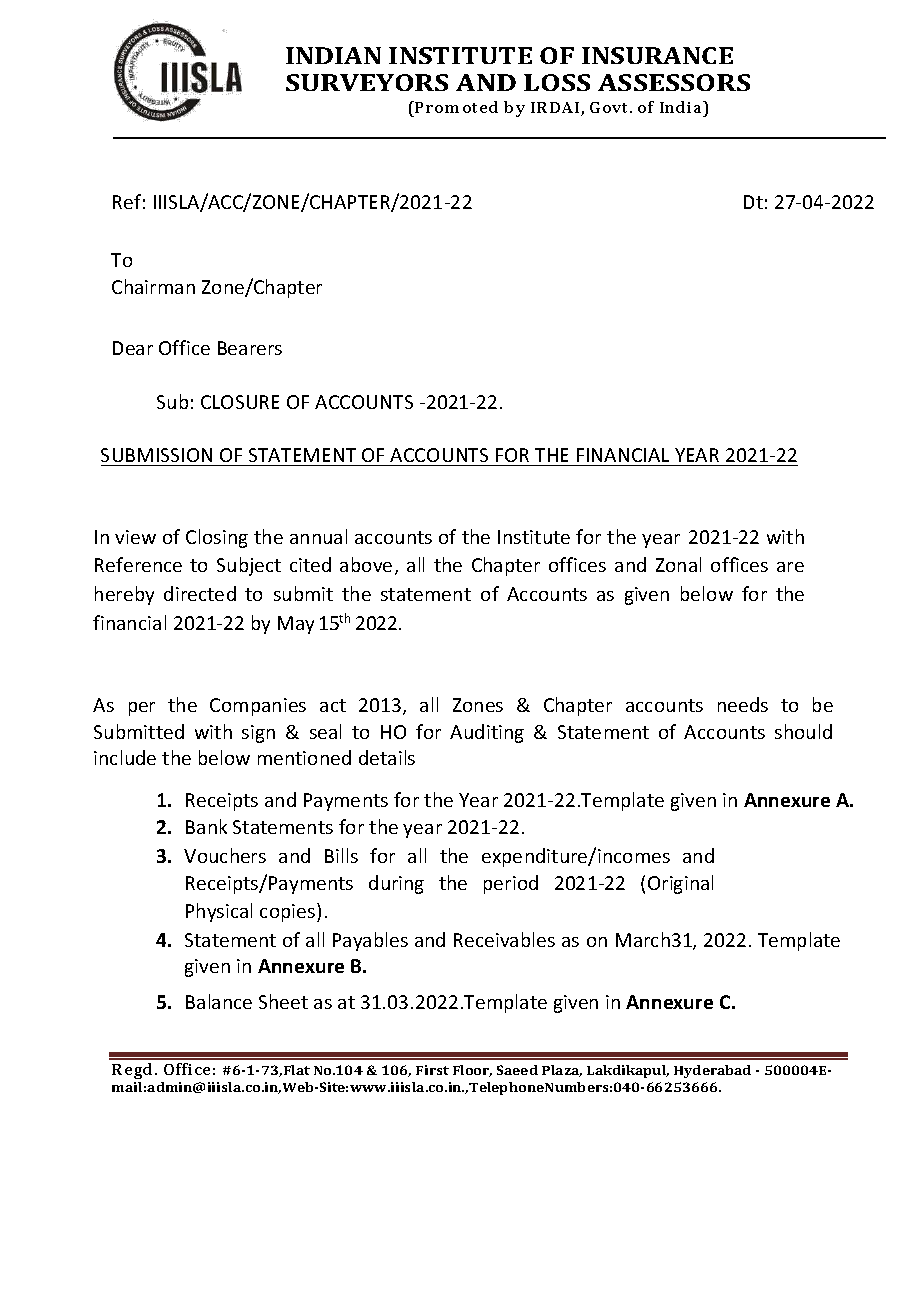  I want to click on above, so click(366, 564).
